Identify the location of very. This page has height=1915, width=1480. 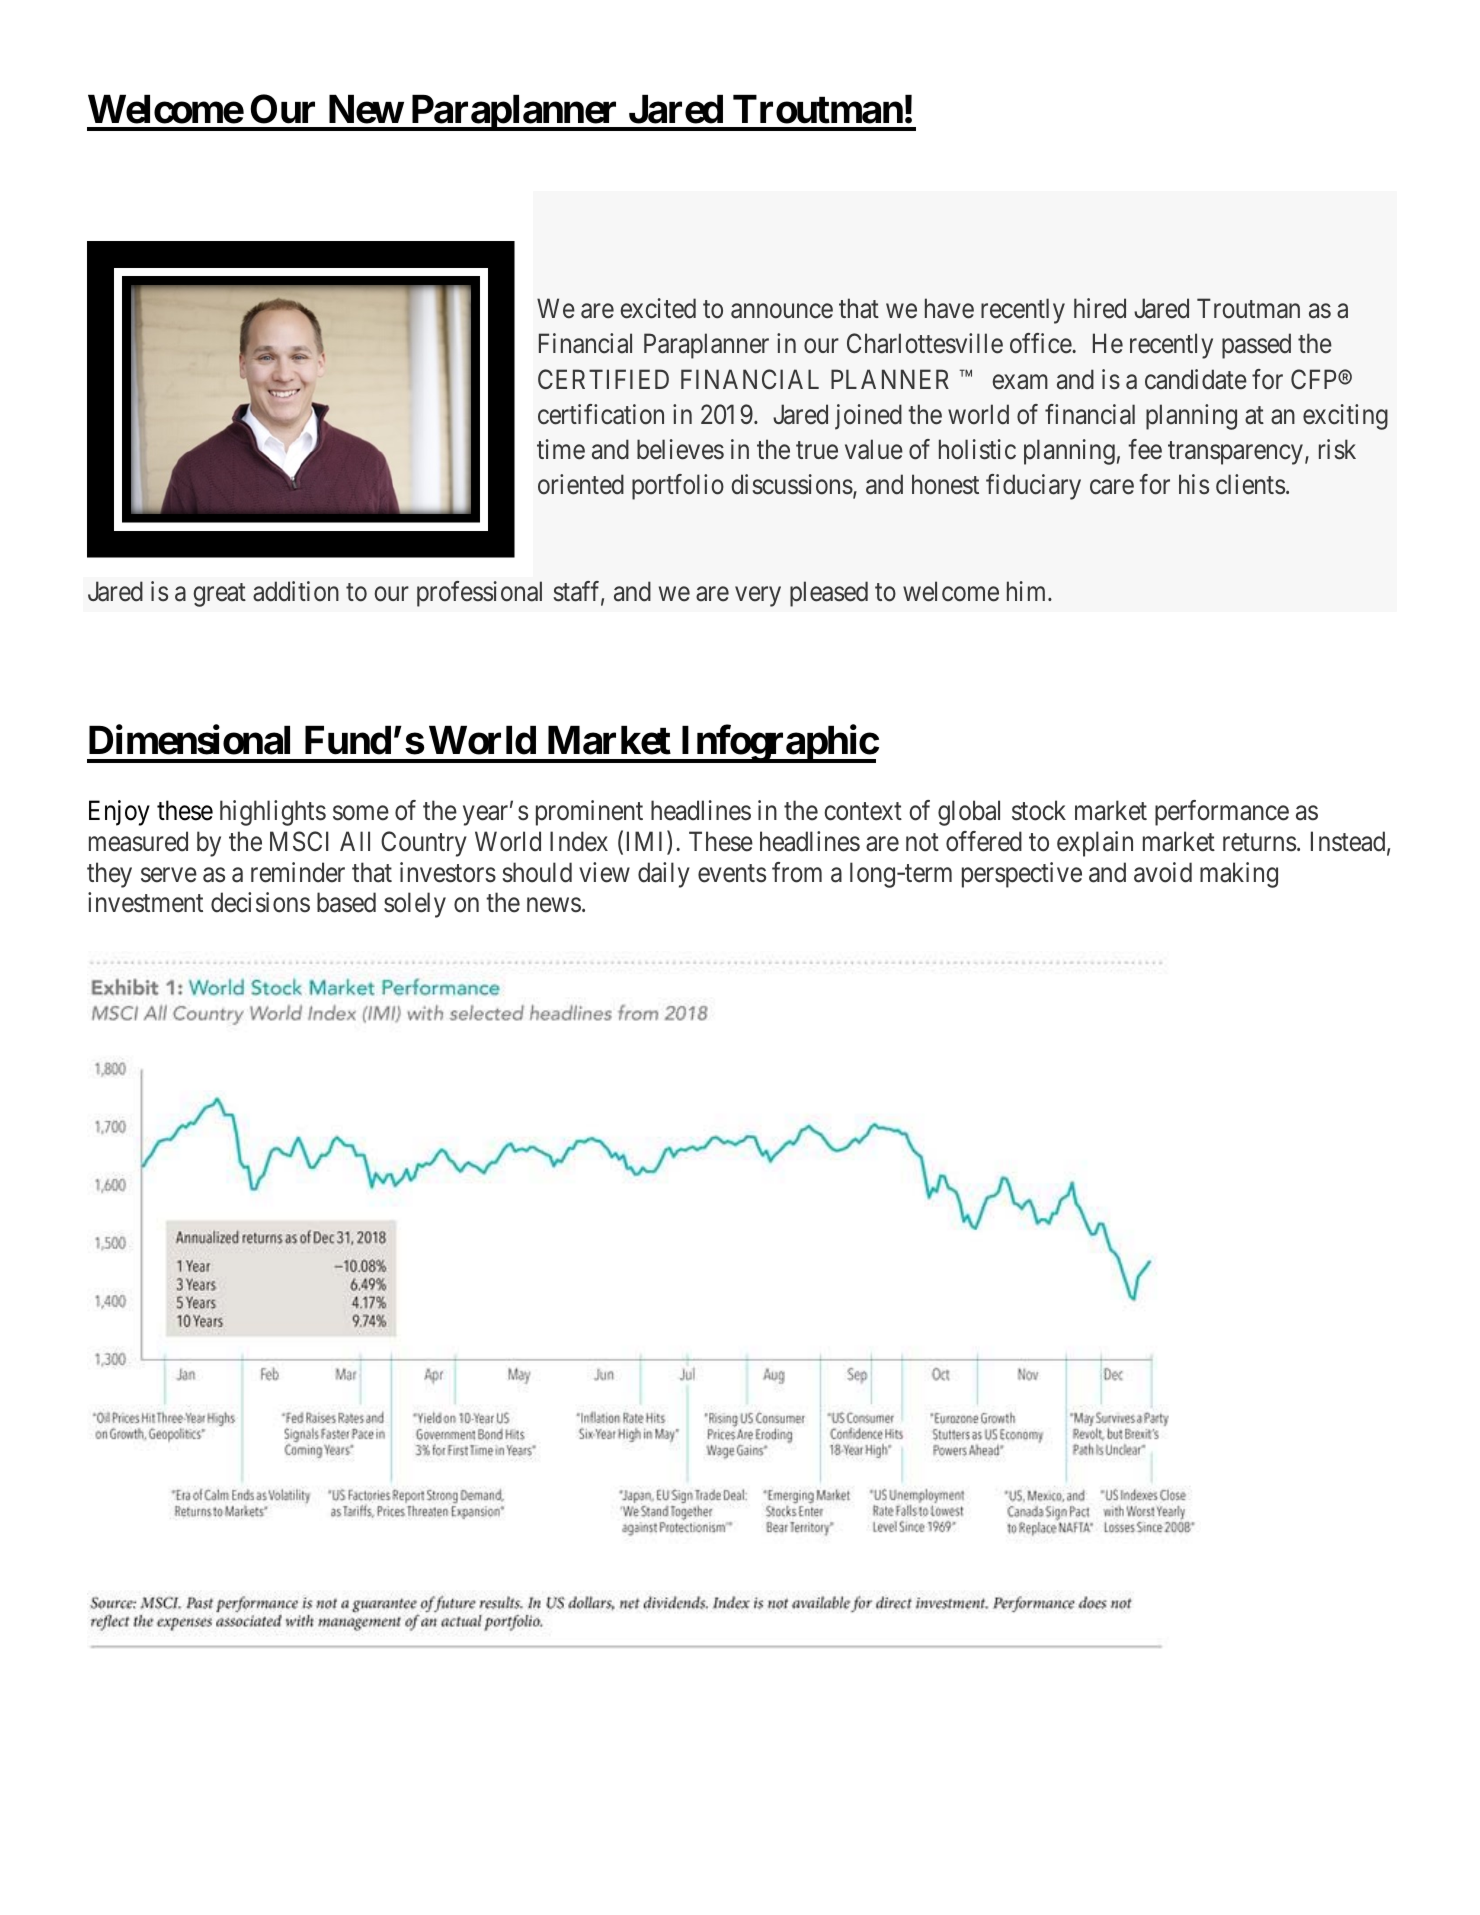
(758, 597).
